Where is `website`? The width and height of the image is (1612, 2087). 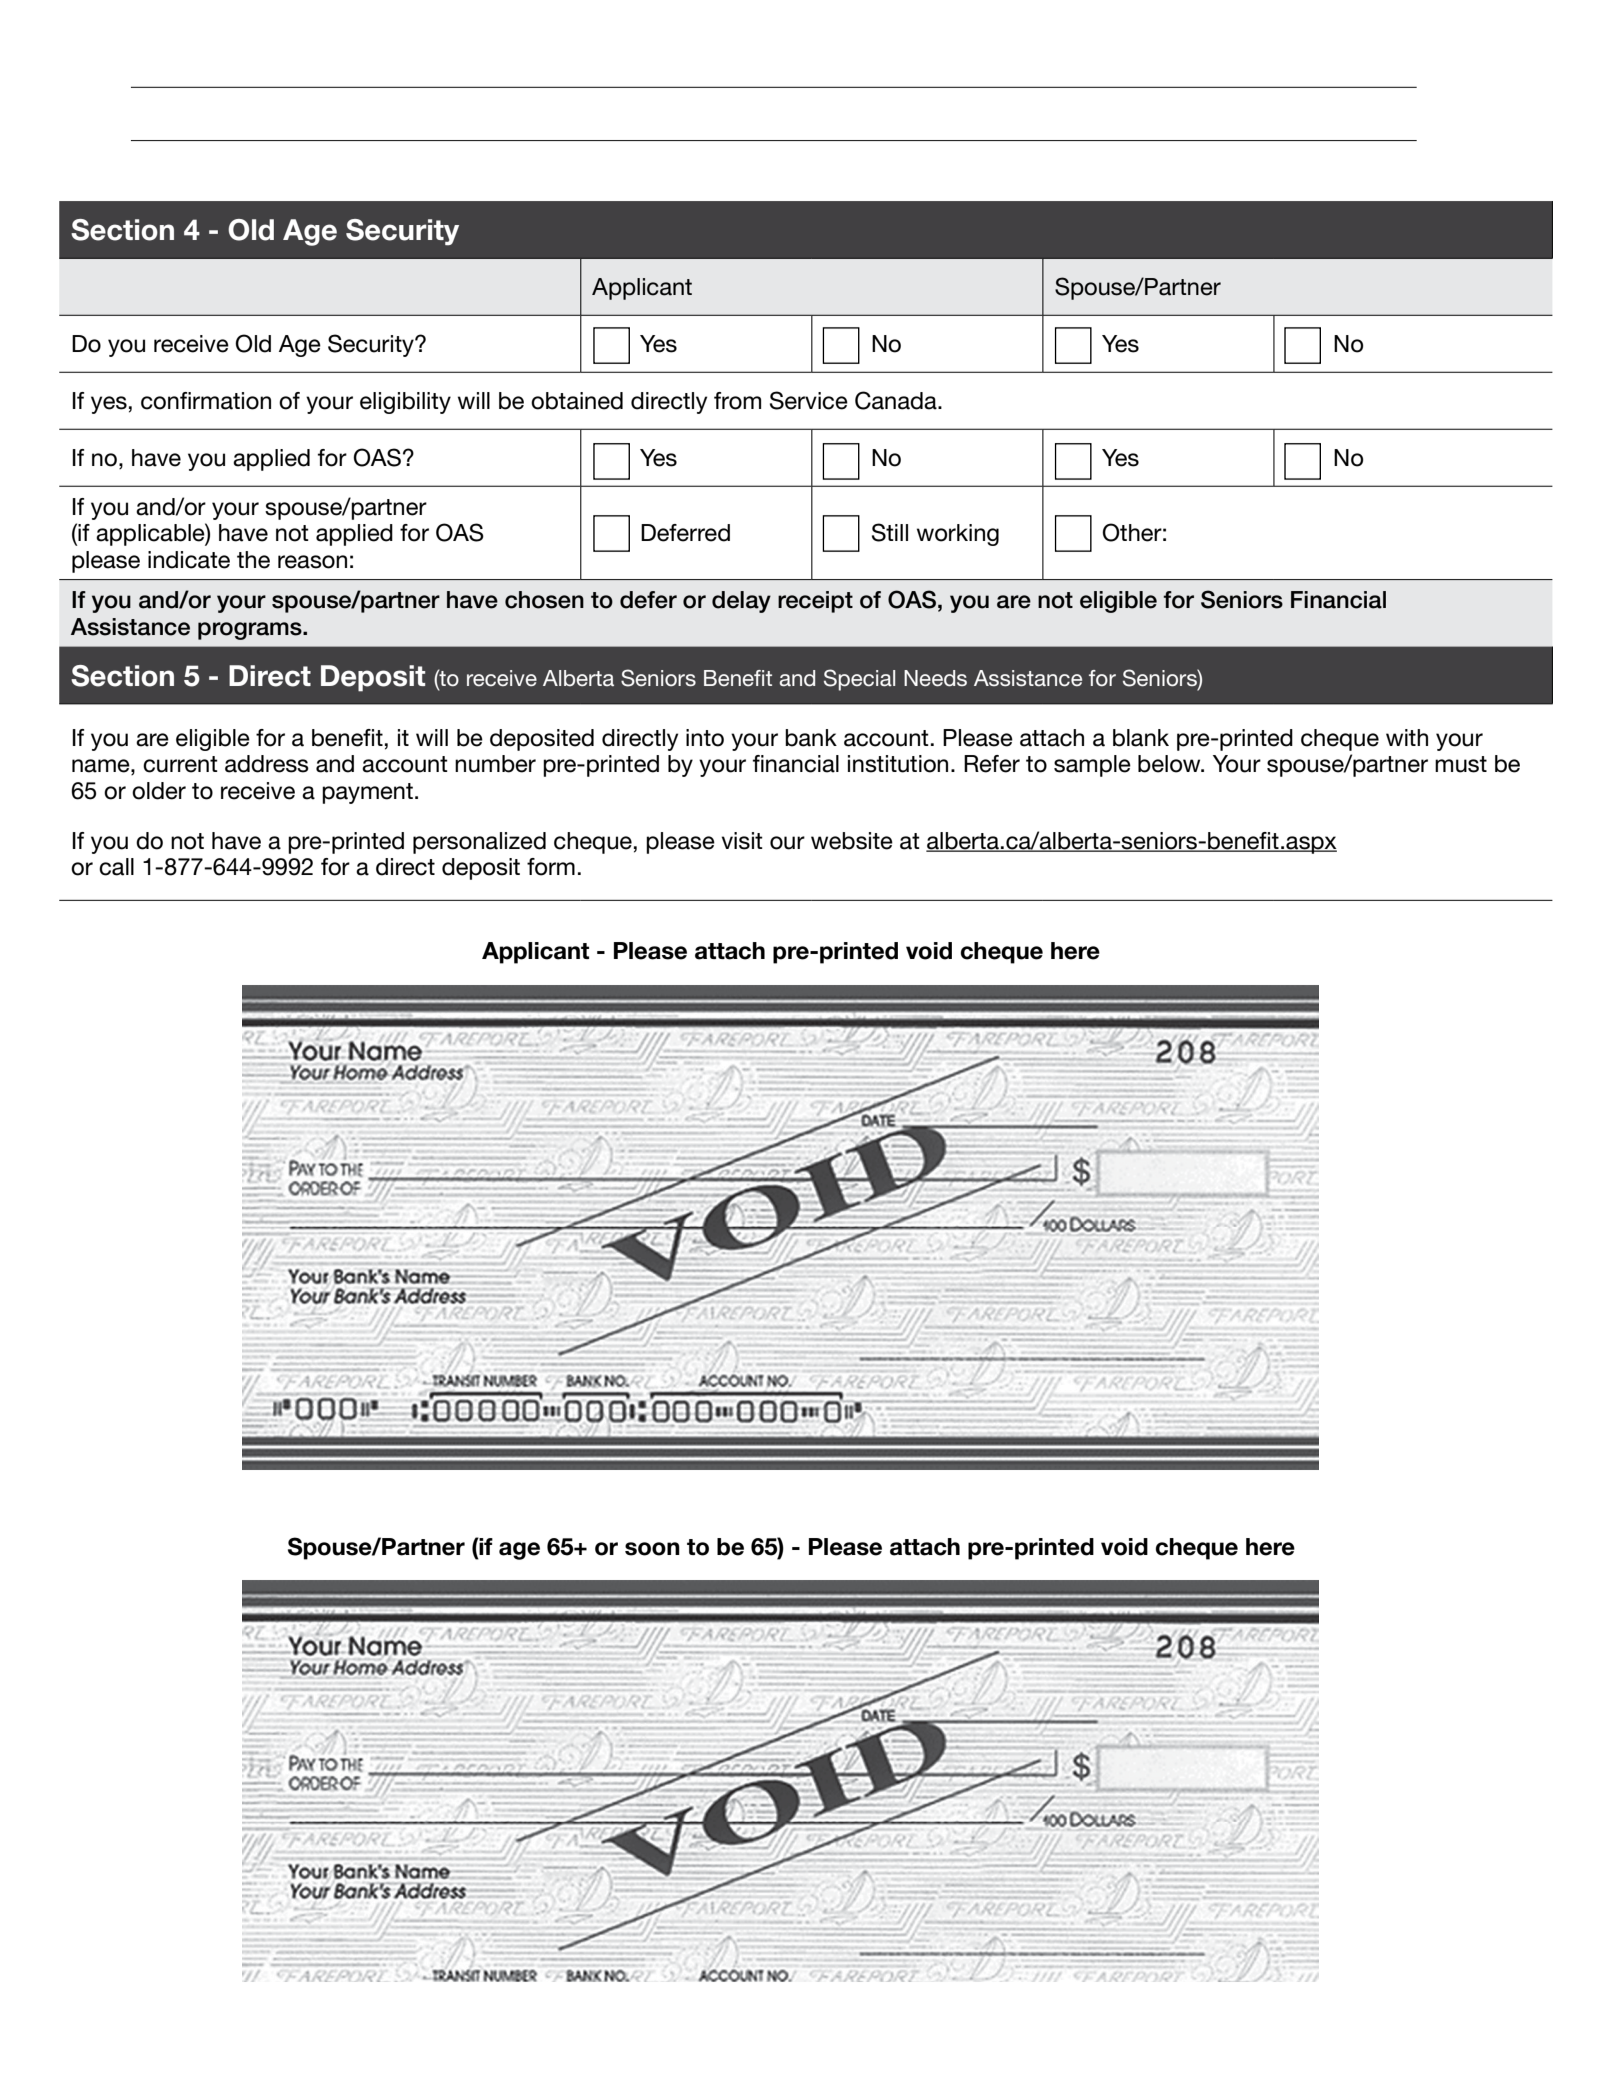
website is located at coordinates (852, 841).
